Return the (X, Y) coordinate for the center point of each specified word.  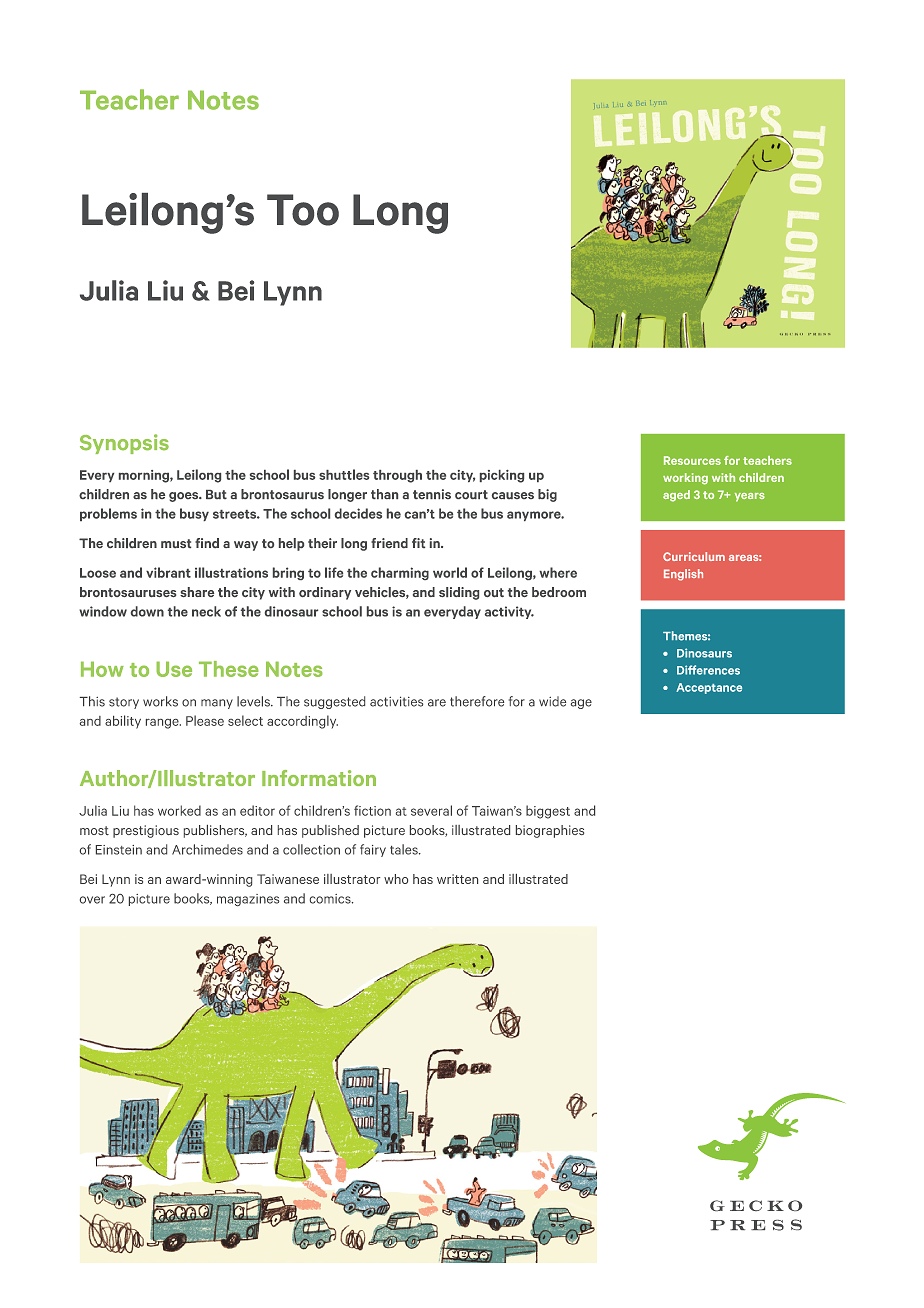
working (685, 479)
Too (303, 210)
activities (396, 701)
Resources (692, 460)
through (397, 476)
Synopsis (124, 444)
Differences (708, 670)
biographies (550, 831)
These (229, 669)
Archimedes (207, 849)
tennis (432, 494)
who (396, 879)
